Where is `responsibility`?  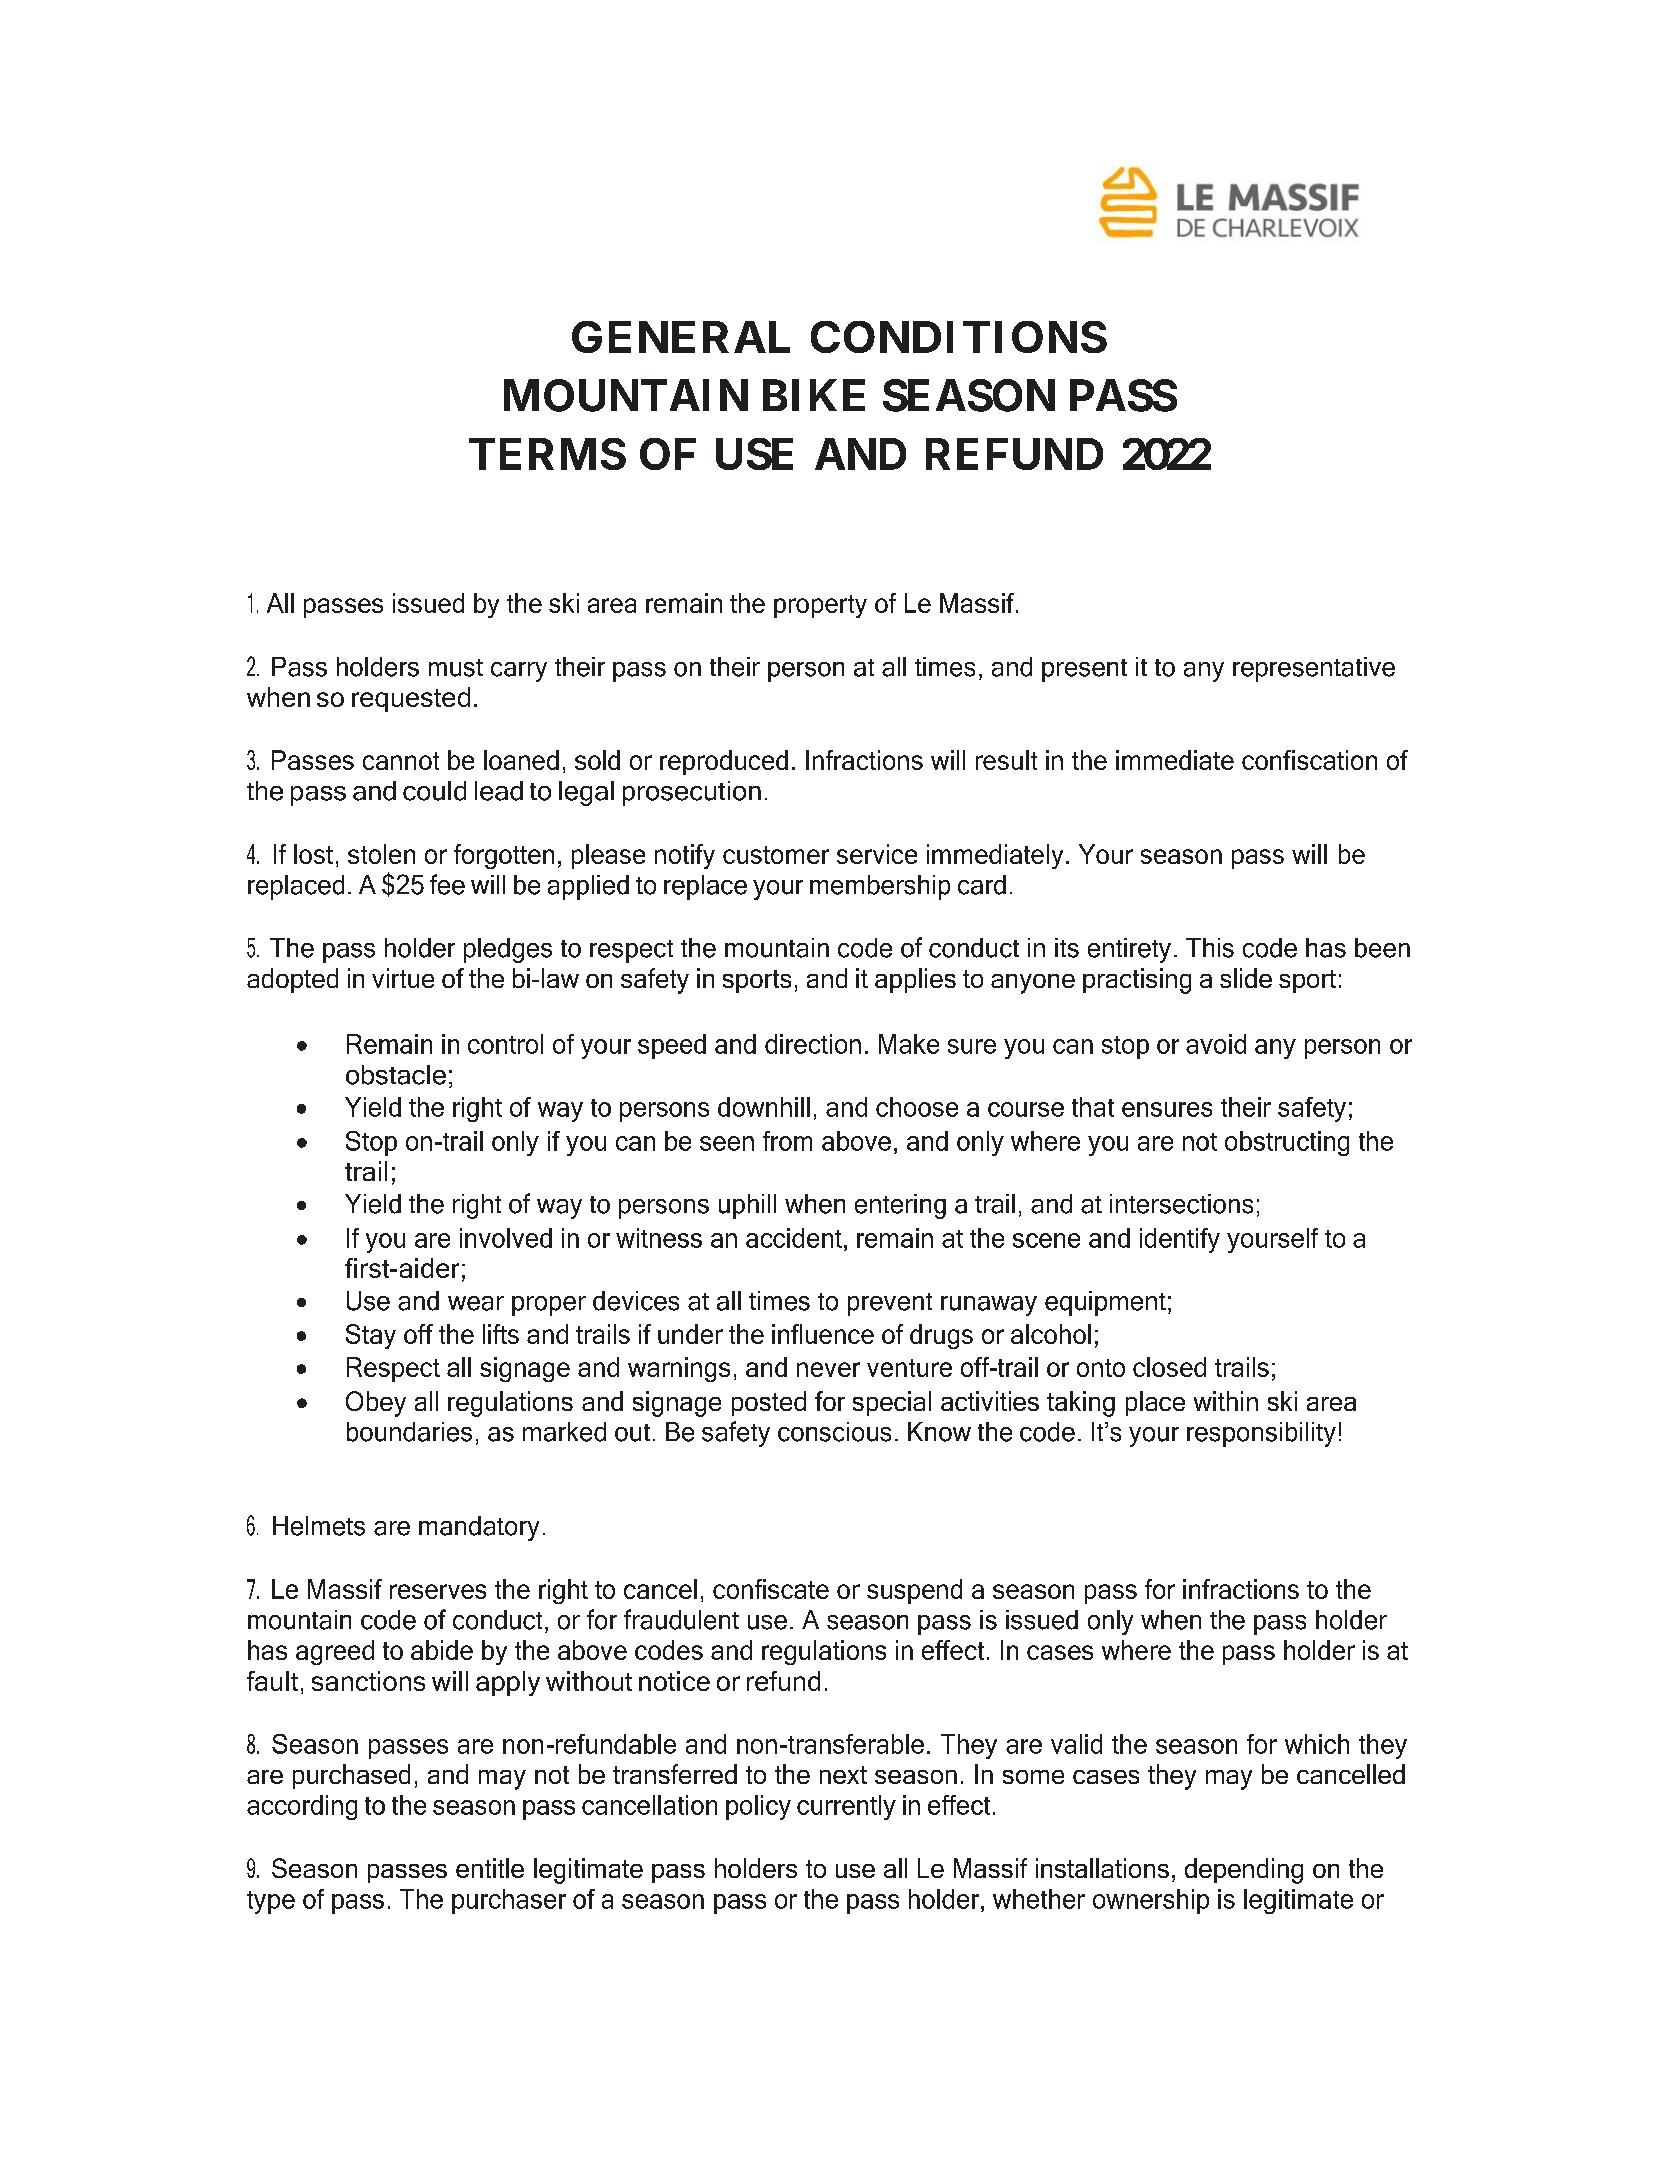 responsibility is located at coordinates (1261, 1434).
